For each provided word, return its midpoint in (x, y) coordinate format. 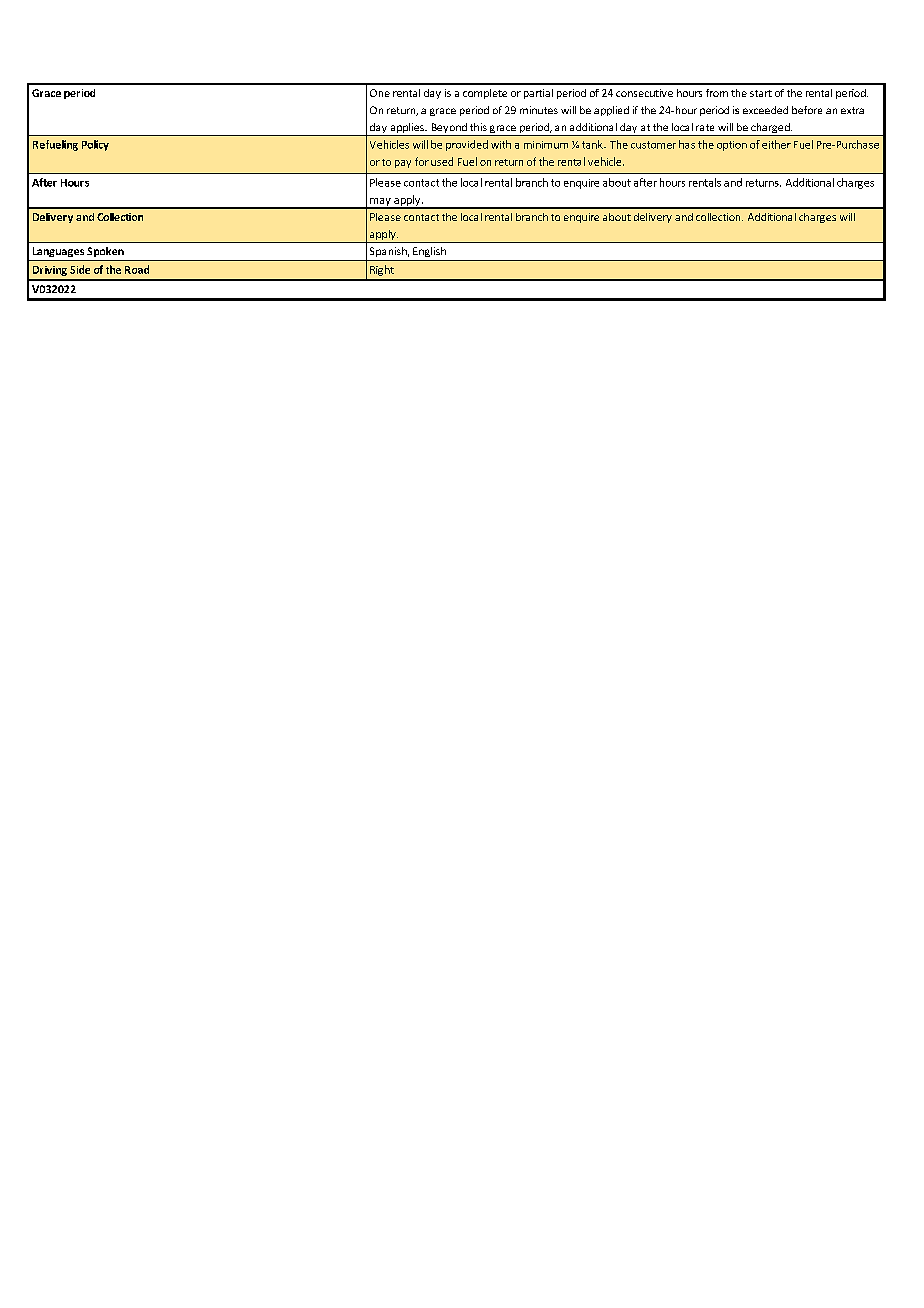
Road (137, 269)
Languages (58, 252)
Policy (95, 145)
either (776, 144)
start (761, 93)
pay (403, 164)
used (442, 161)
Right (382, 270)
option (732, 146)
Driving (50, 271)
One (380, 93)
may (380, 203)
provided (467, 145)
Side (80, 269)
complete (485, 94)
